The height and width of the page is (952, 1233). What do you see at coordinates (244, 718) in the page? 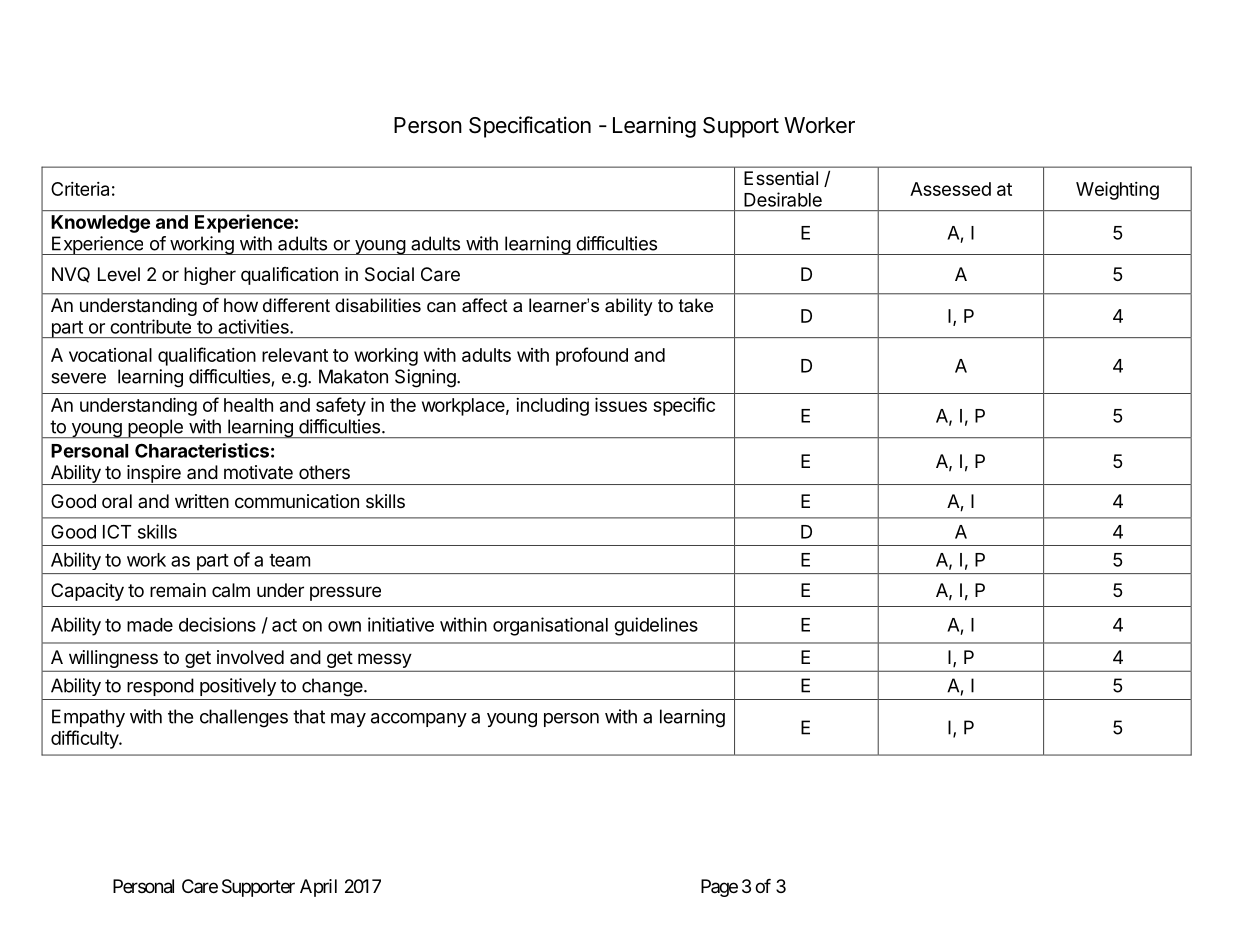
I see `challenges` at bounding box center [244, 718].
